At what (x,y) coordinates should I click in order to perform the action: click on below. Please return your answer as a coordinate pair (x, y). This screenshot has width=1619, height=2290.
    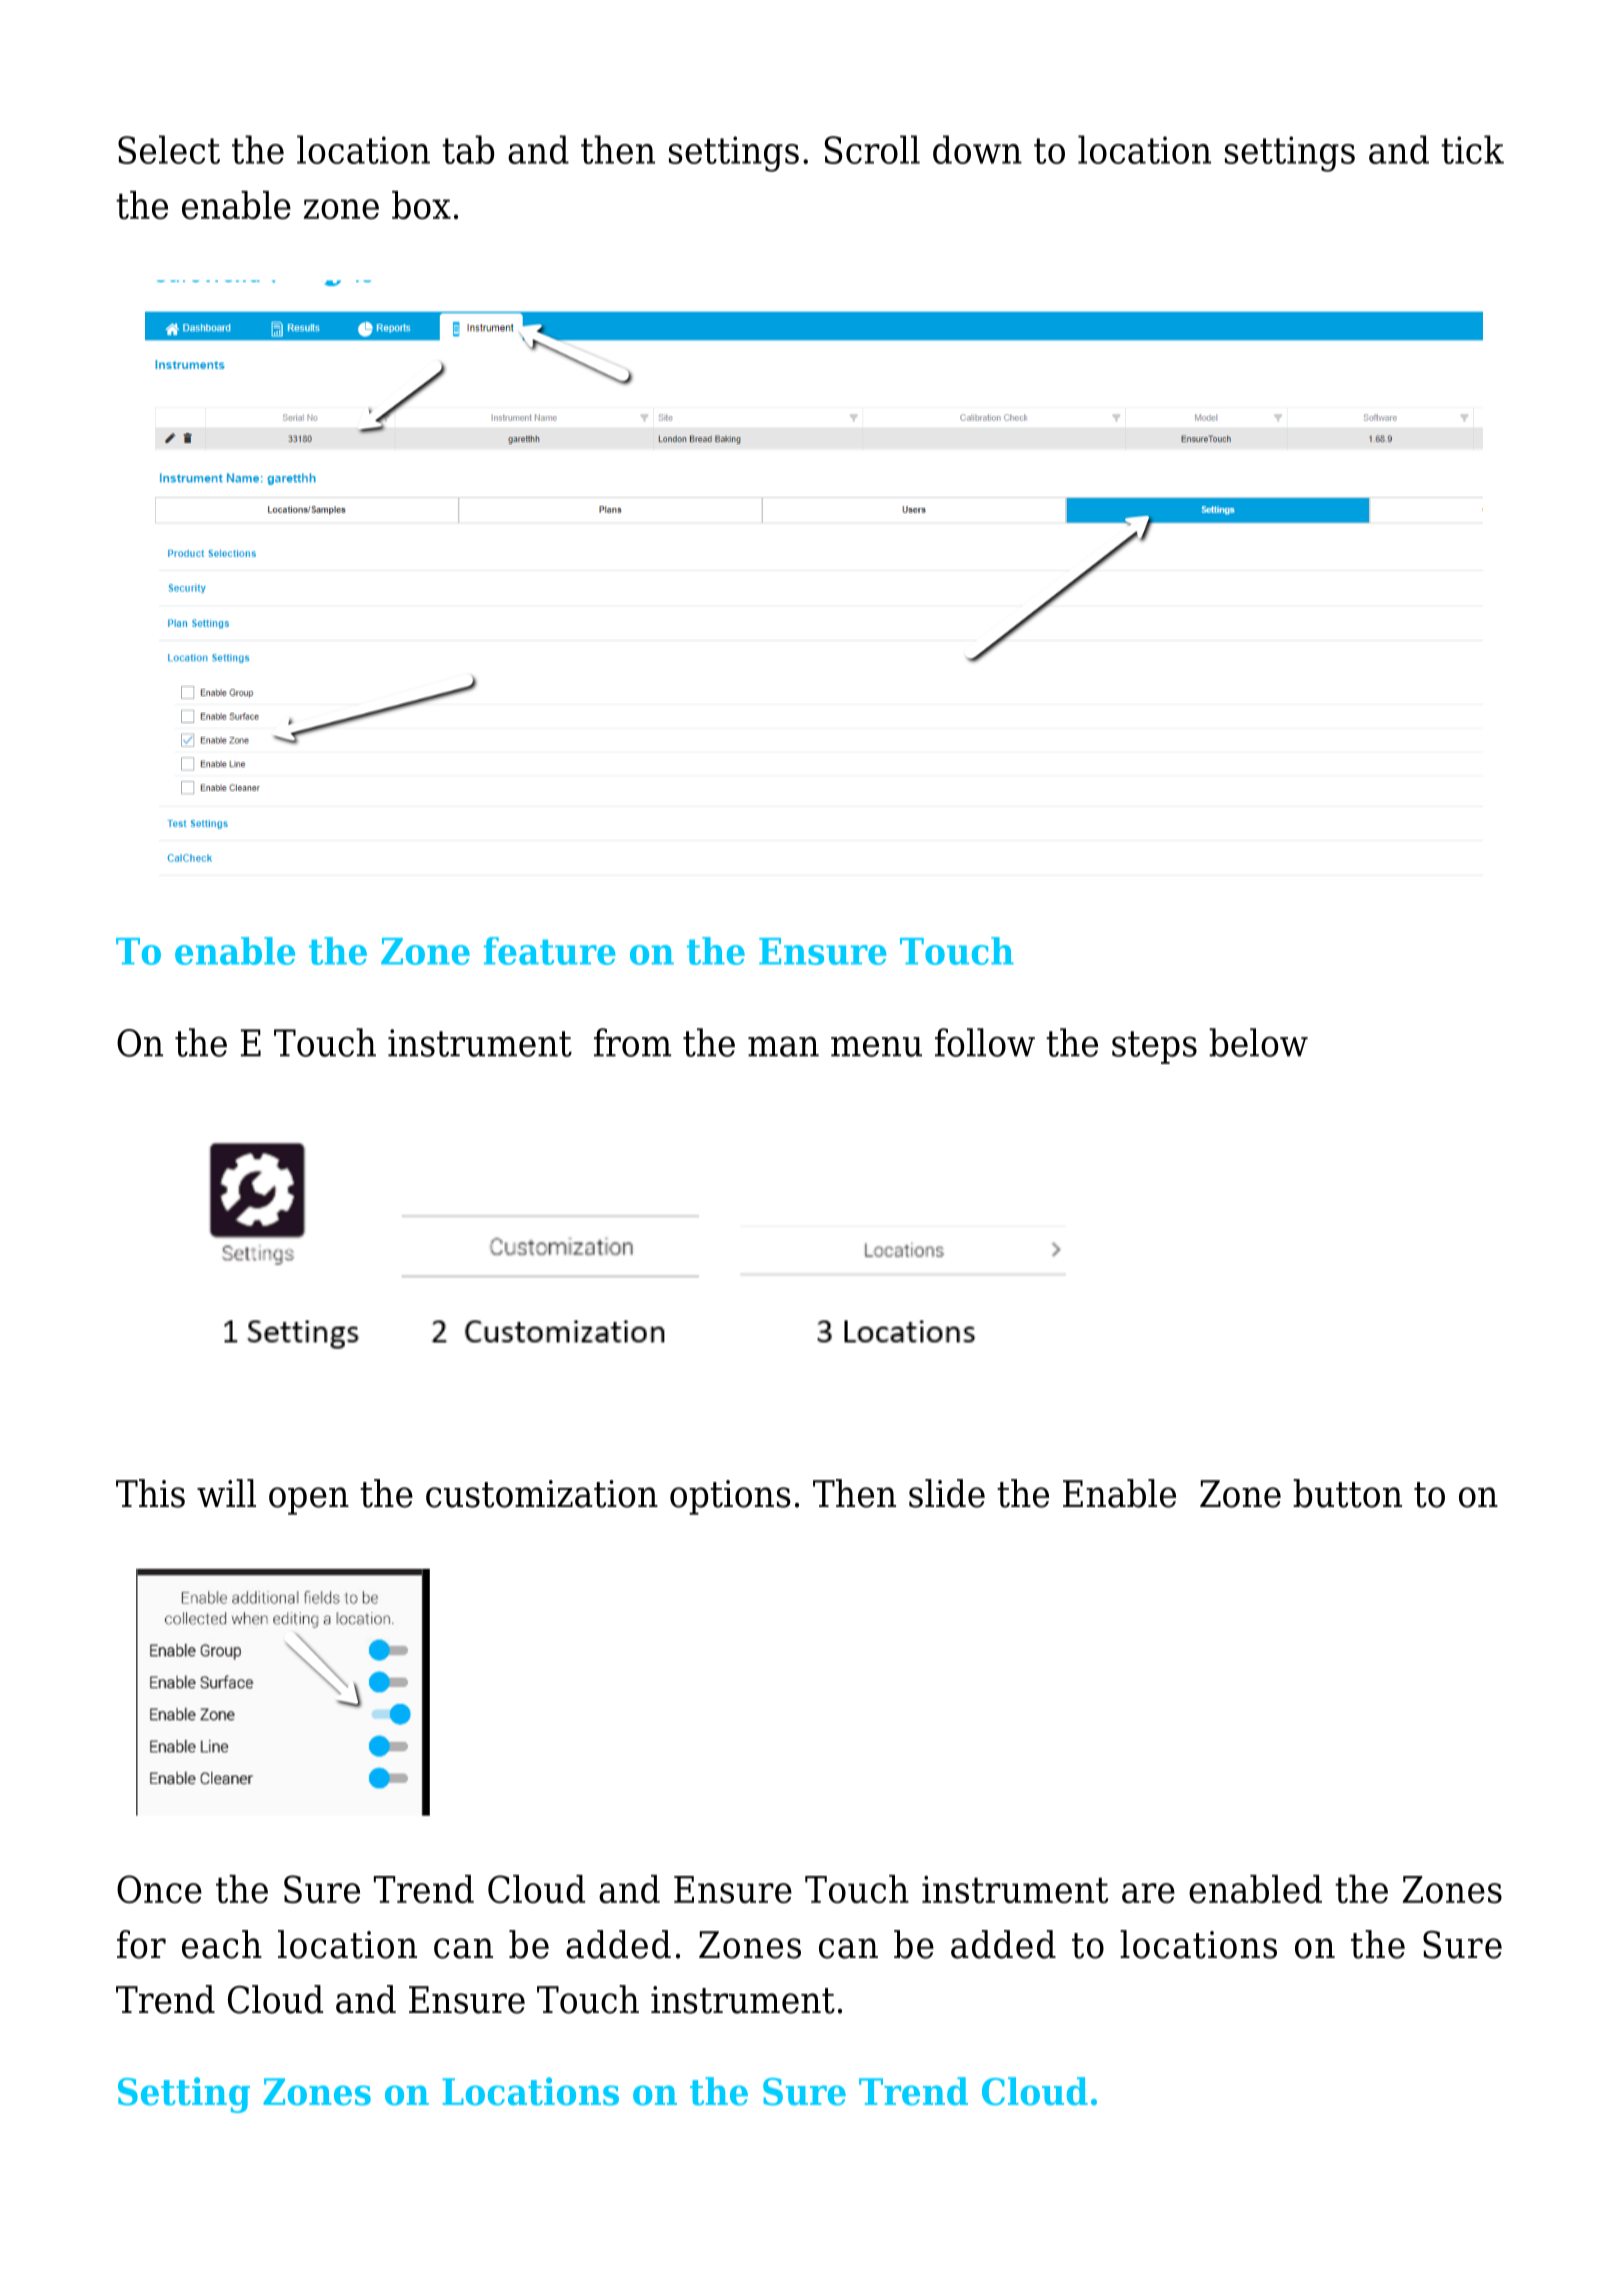
    Looking at the image, I should click on (1258, 1042).
